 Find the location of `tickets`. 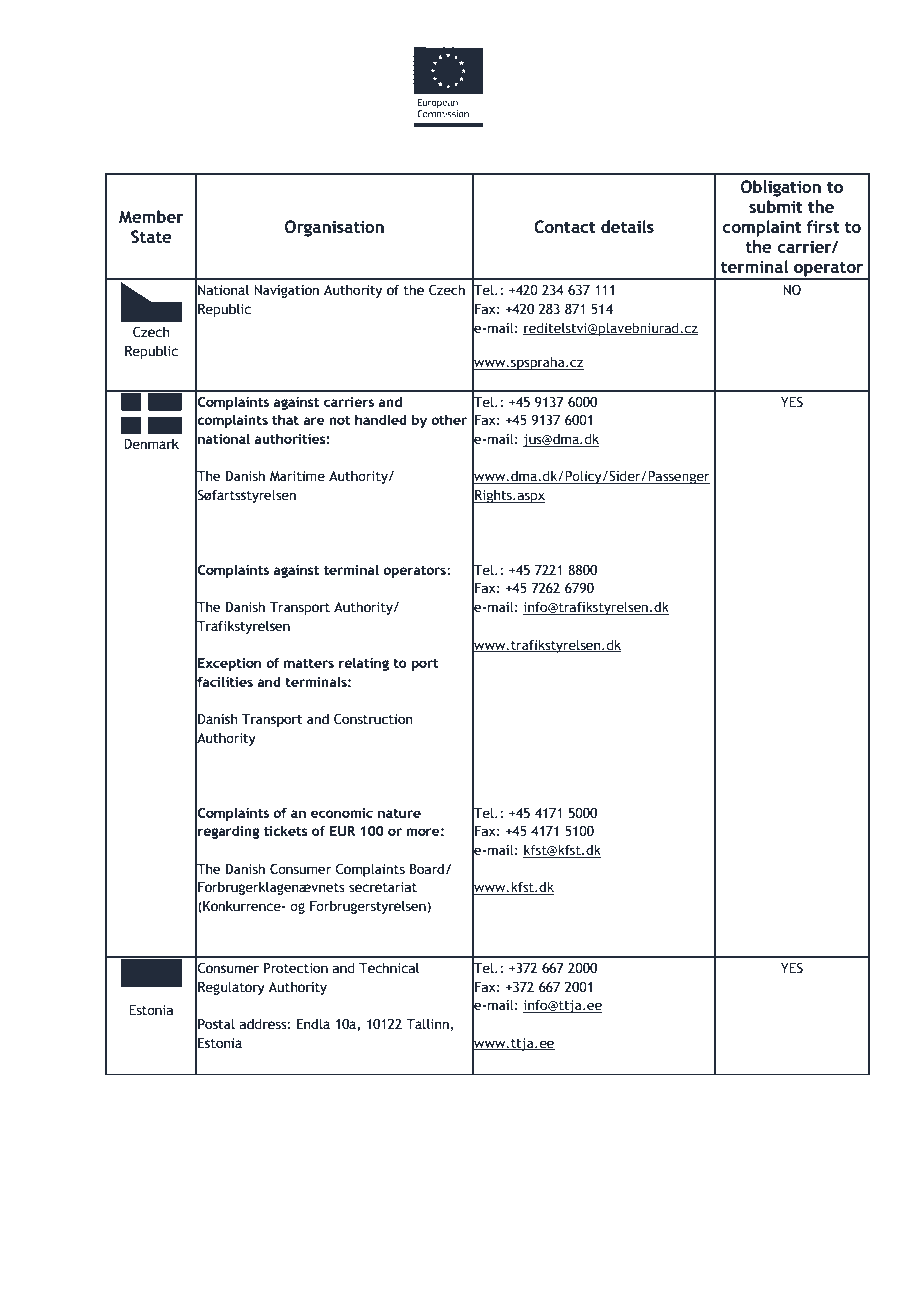

tickets is located at coordinates (286, 830).
